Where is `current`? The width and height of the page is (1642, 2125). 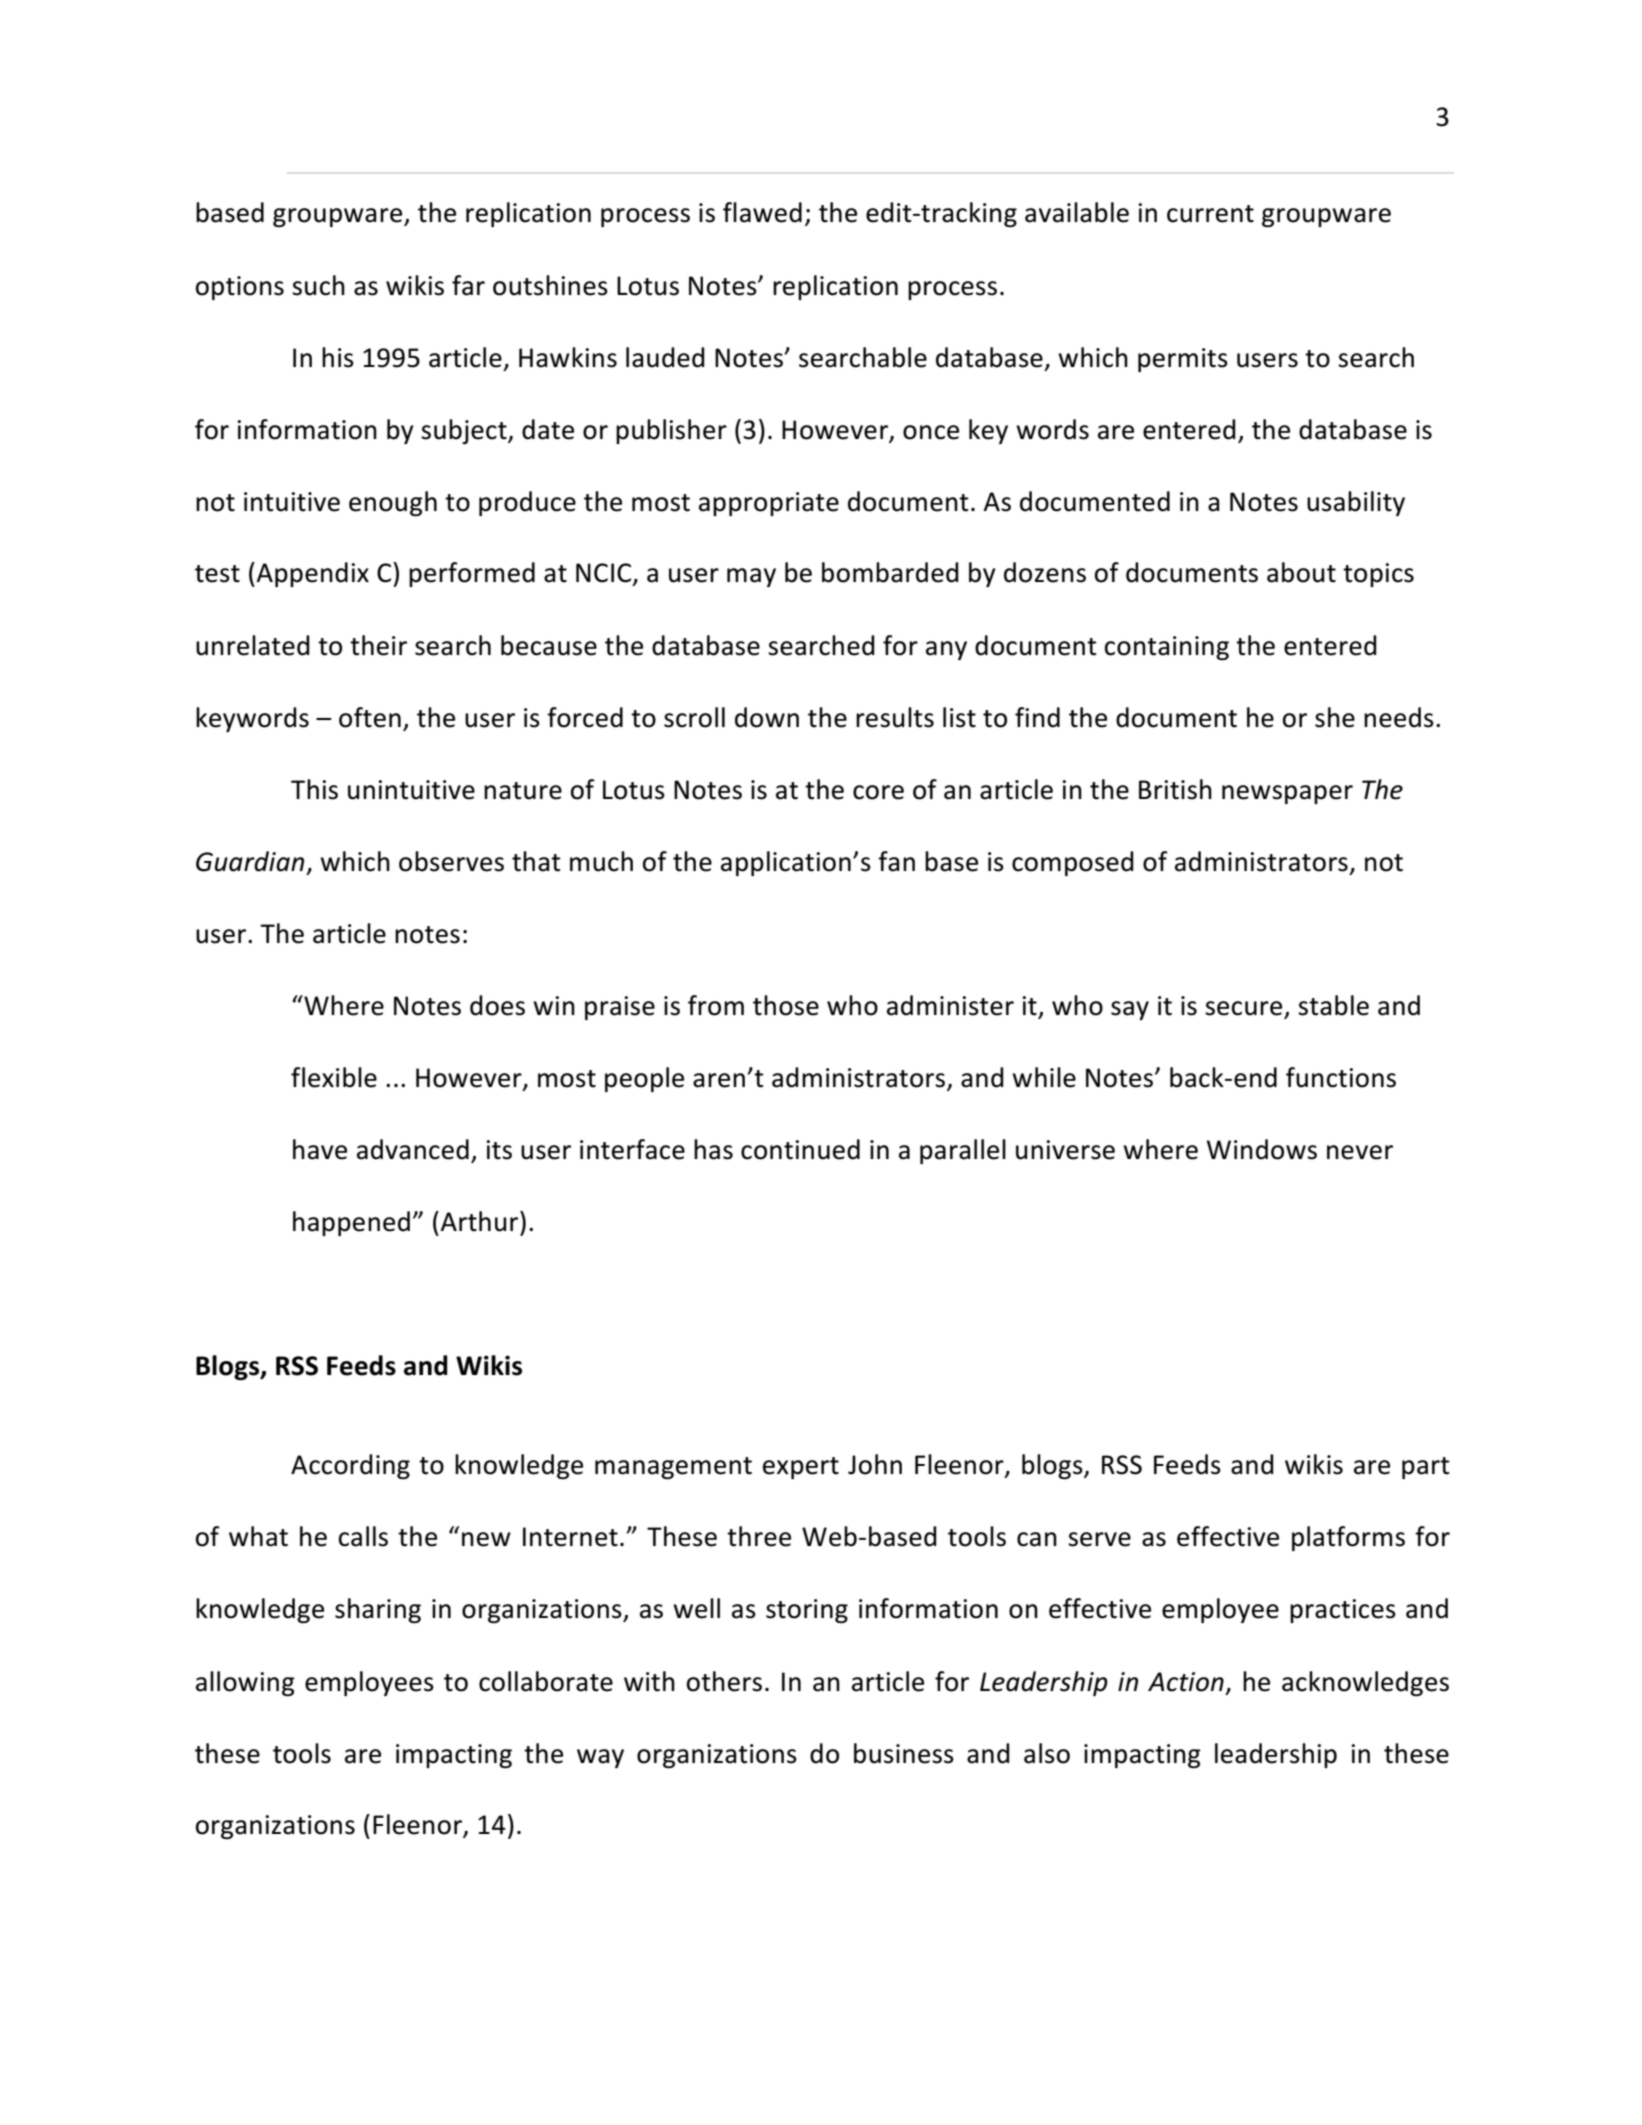
current is located at coordinates (1210, 214).
